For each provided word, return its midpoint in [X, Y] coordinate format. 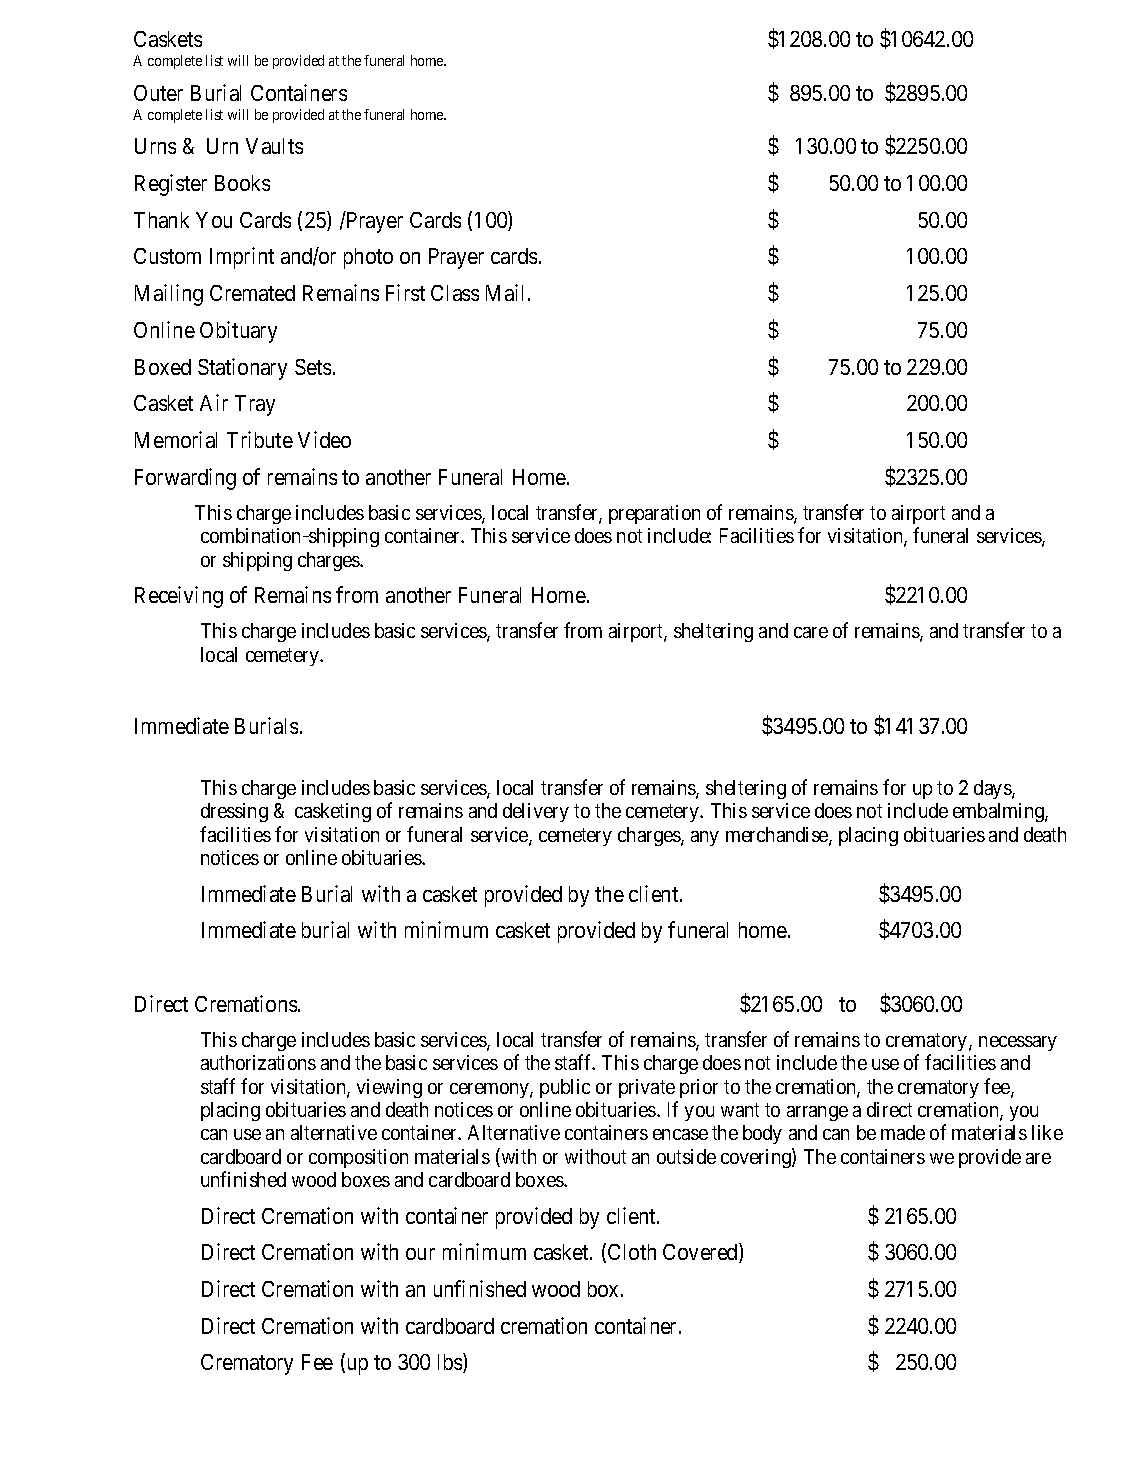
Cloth [632, 1252]
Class [455, 293]
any [705, 838]
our [420, 1254]
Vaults [274, 146]
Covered [701, 1253]
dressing [234, 812]
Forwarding [185, 479]
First [405, 292]
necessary [1018, 1043]
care [811, 632]
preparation [654, 514]
